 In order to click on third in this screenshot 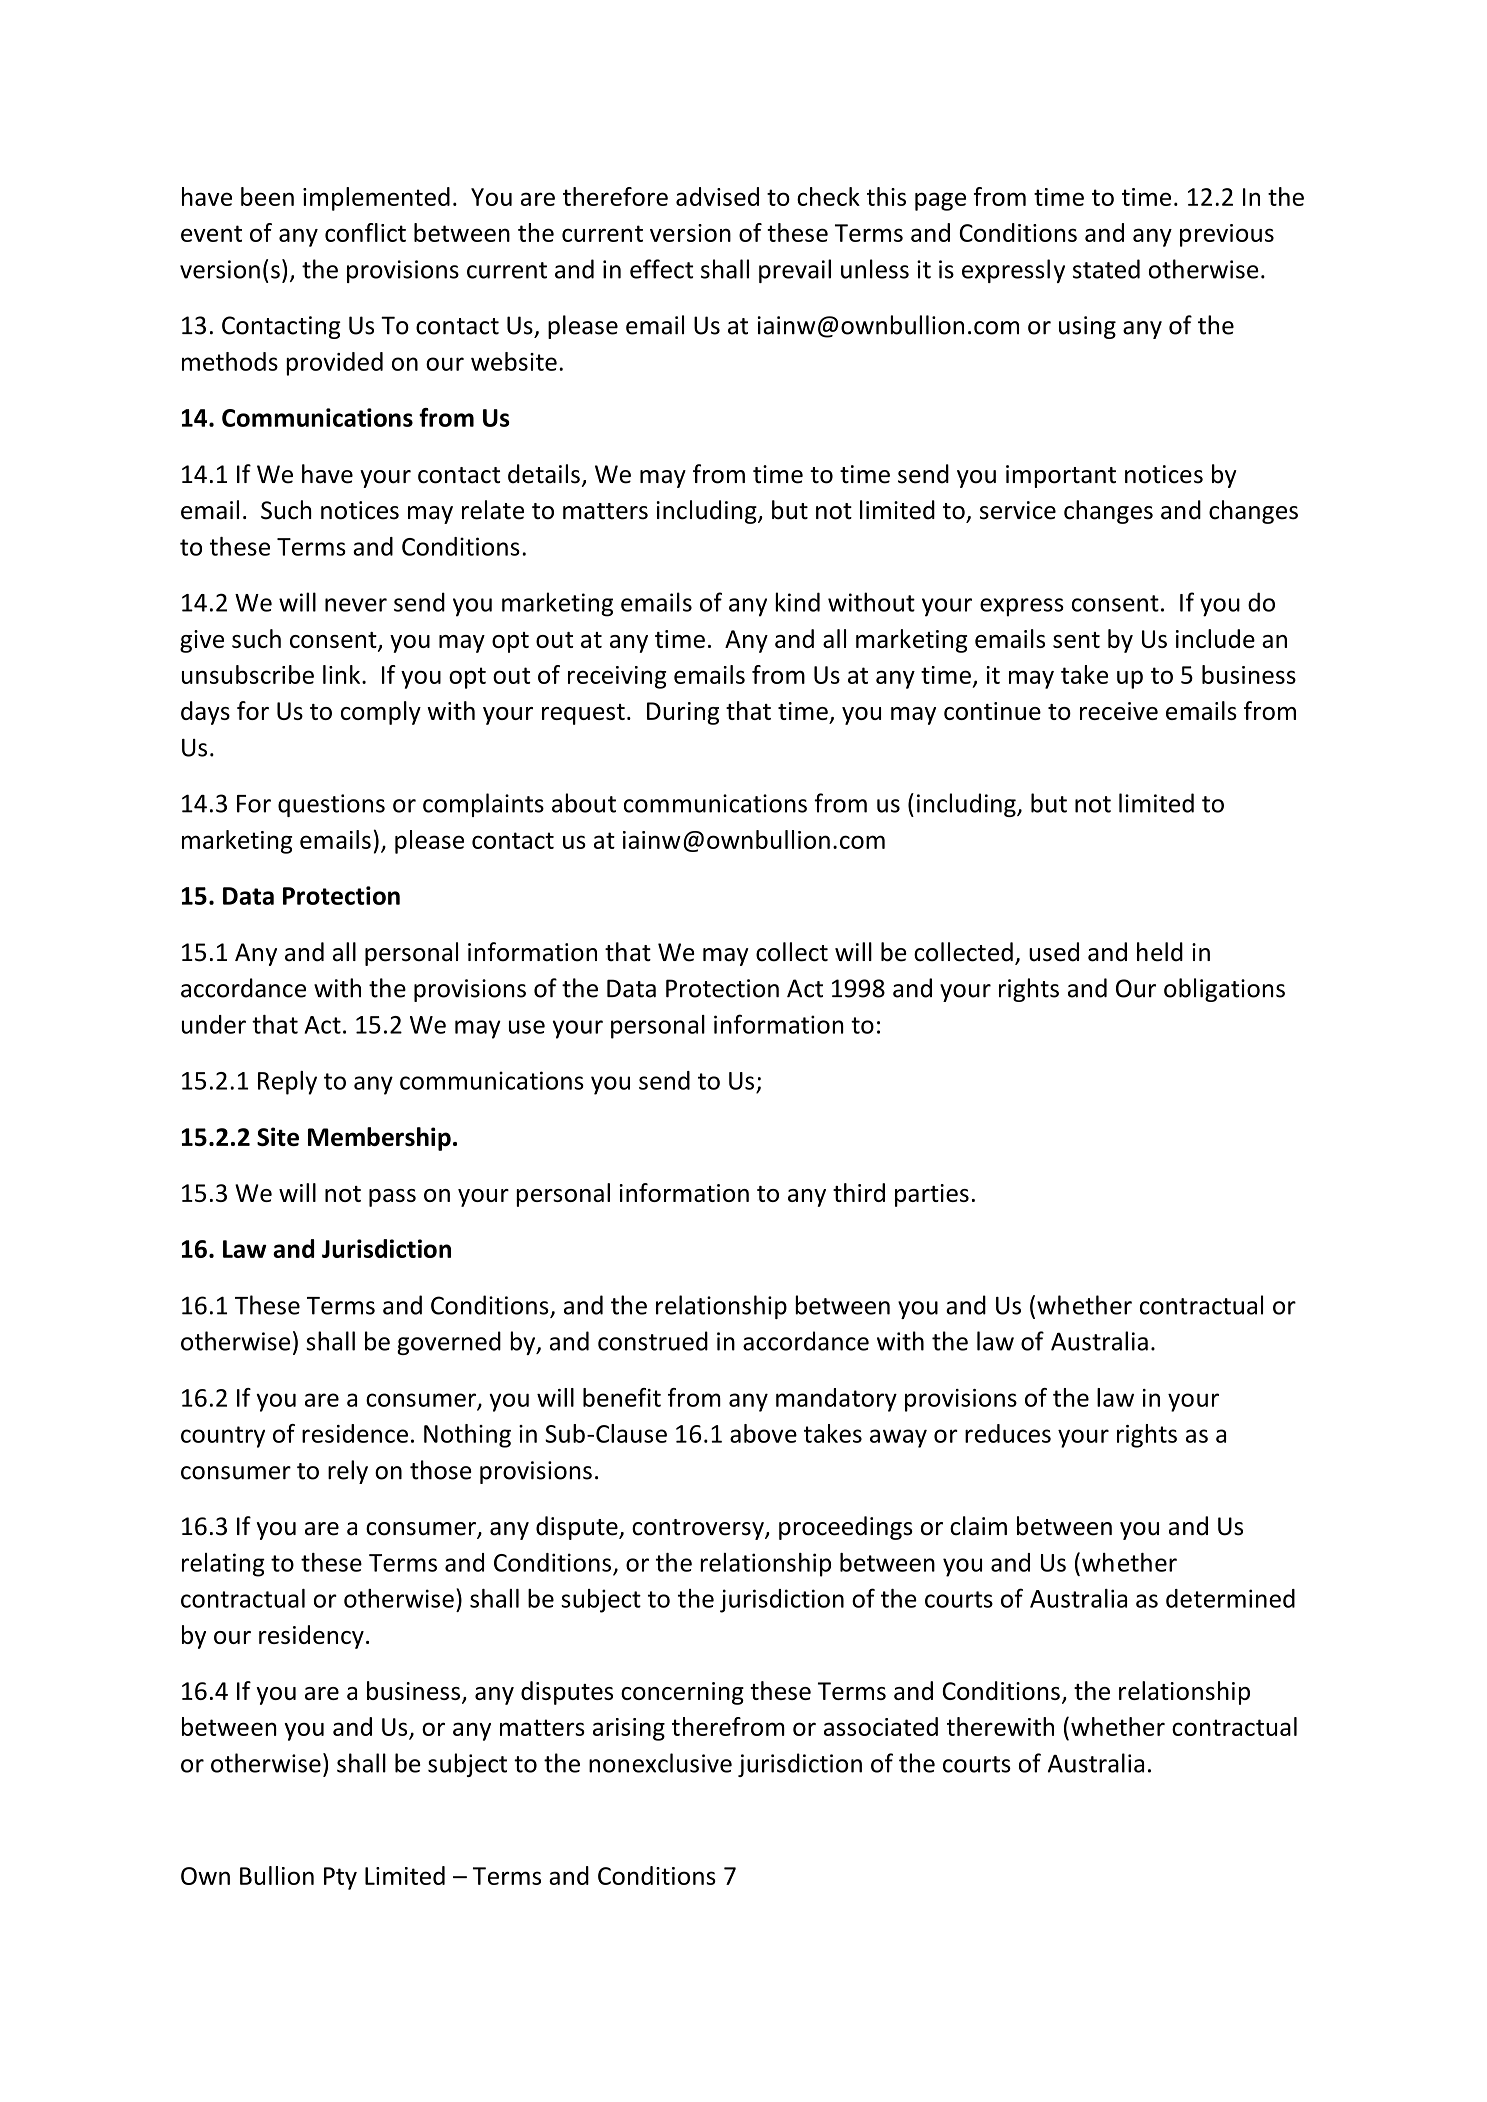, I will do `click(859, 1192)`.
